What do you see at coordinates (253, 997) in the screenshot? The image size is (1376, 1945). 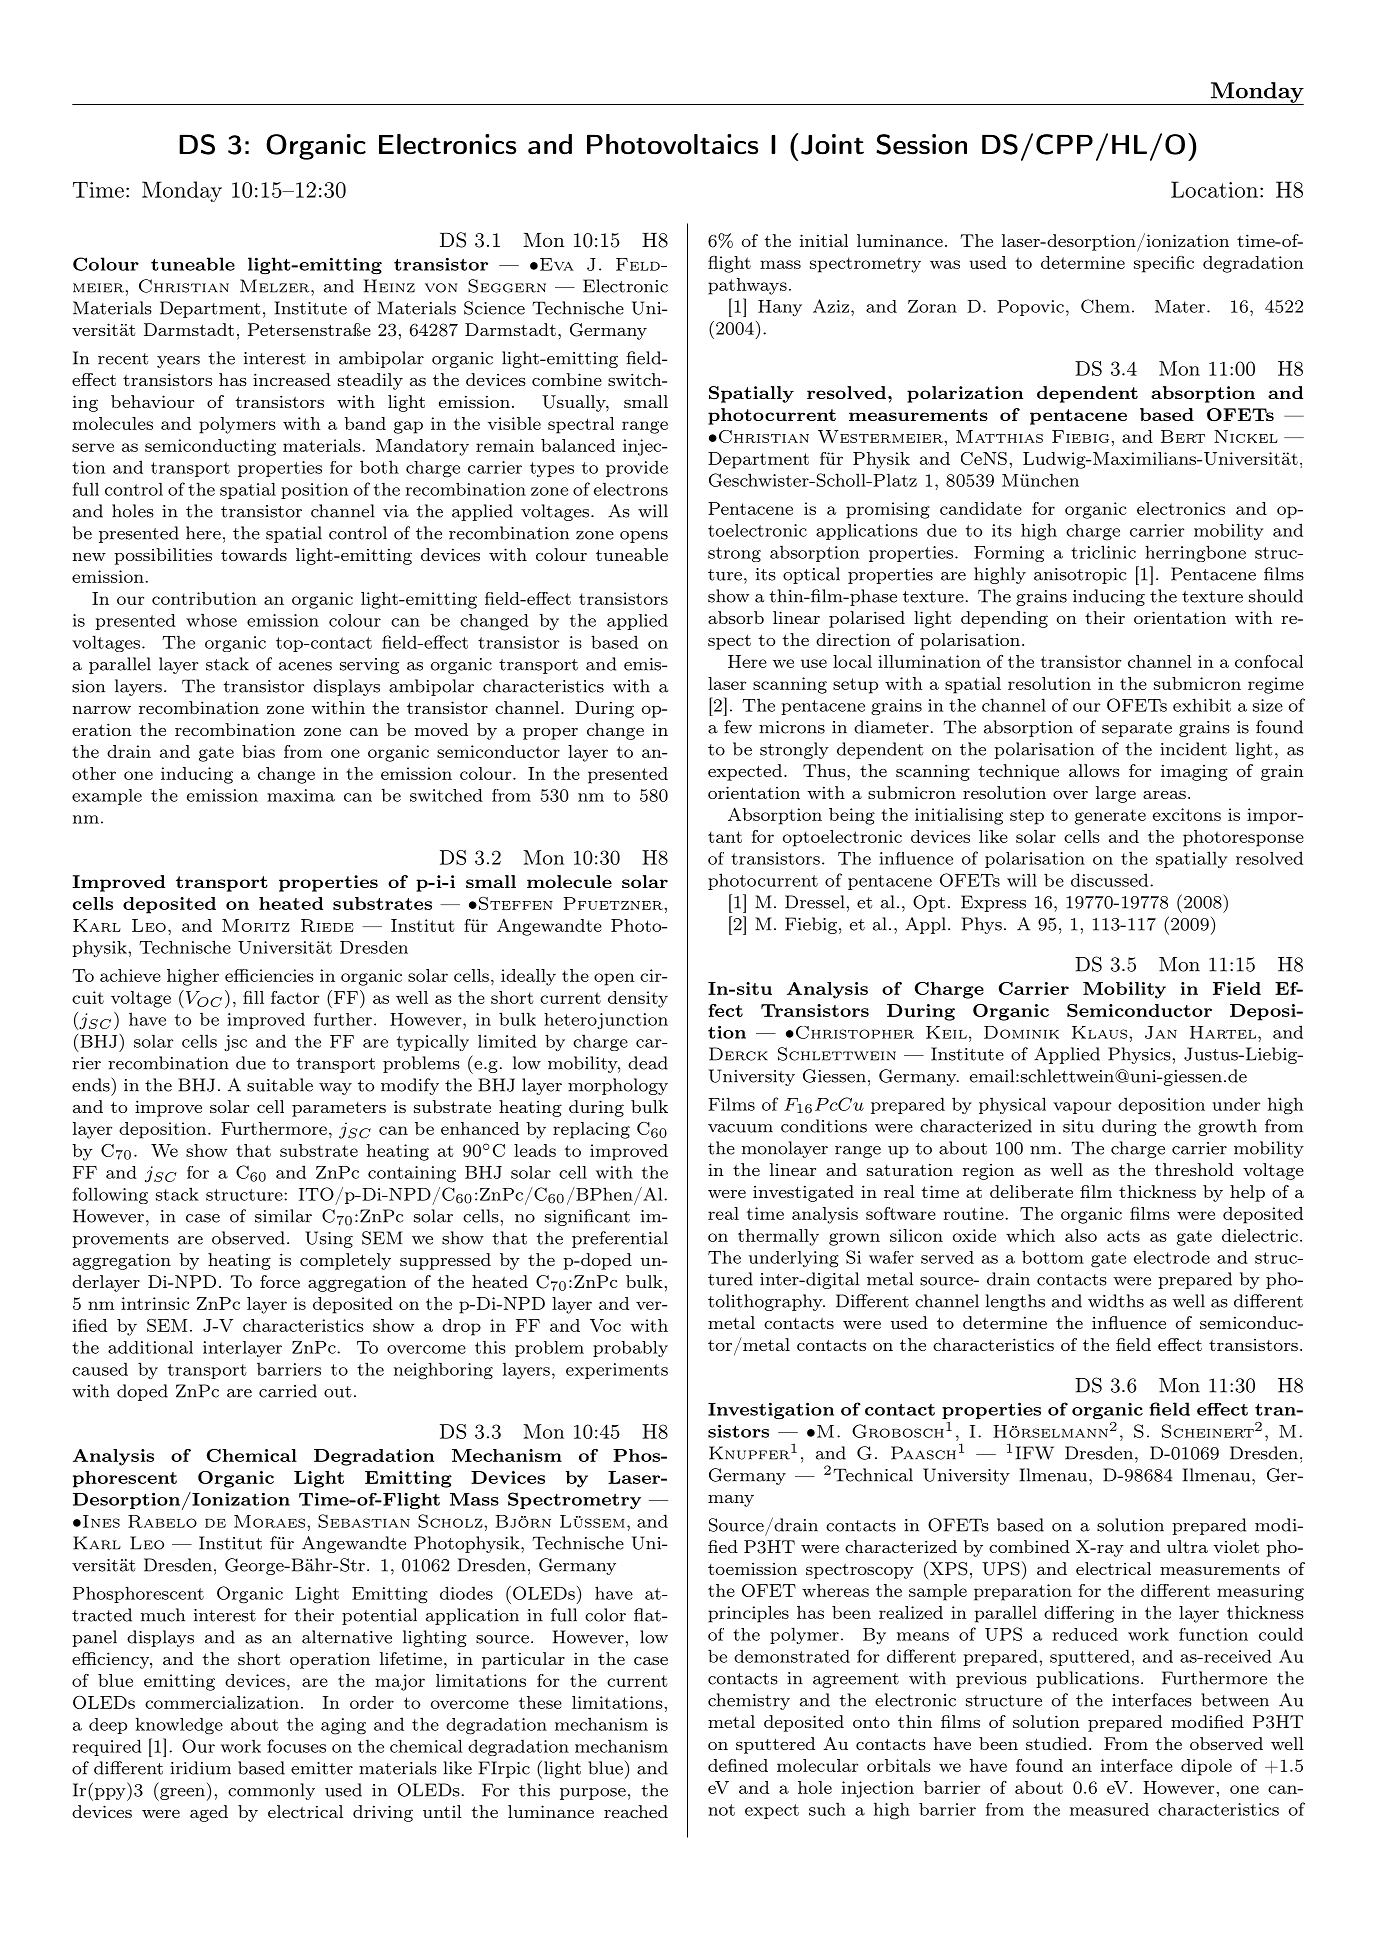 I see `fill` at bounding box center [253, 997].
